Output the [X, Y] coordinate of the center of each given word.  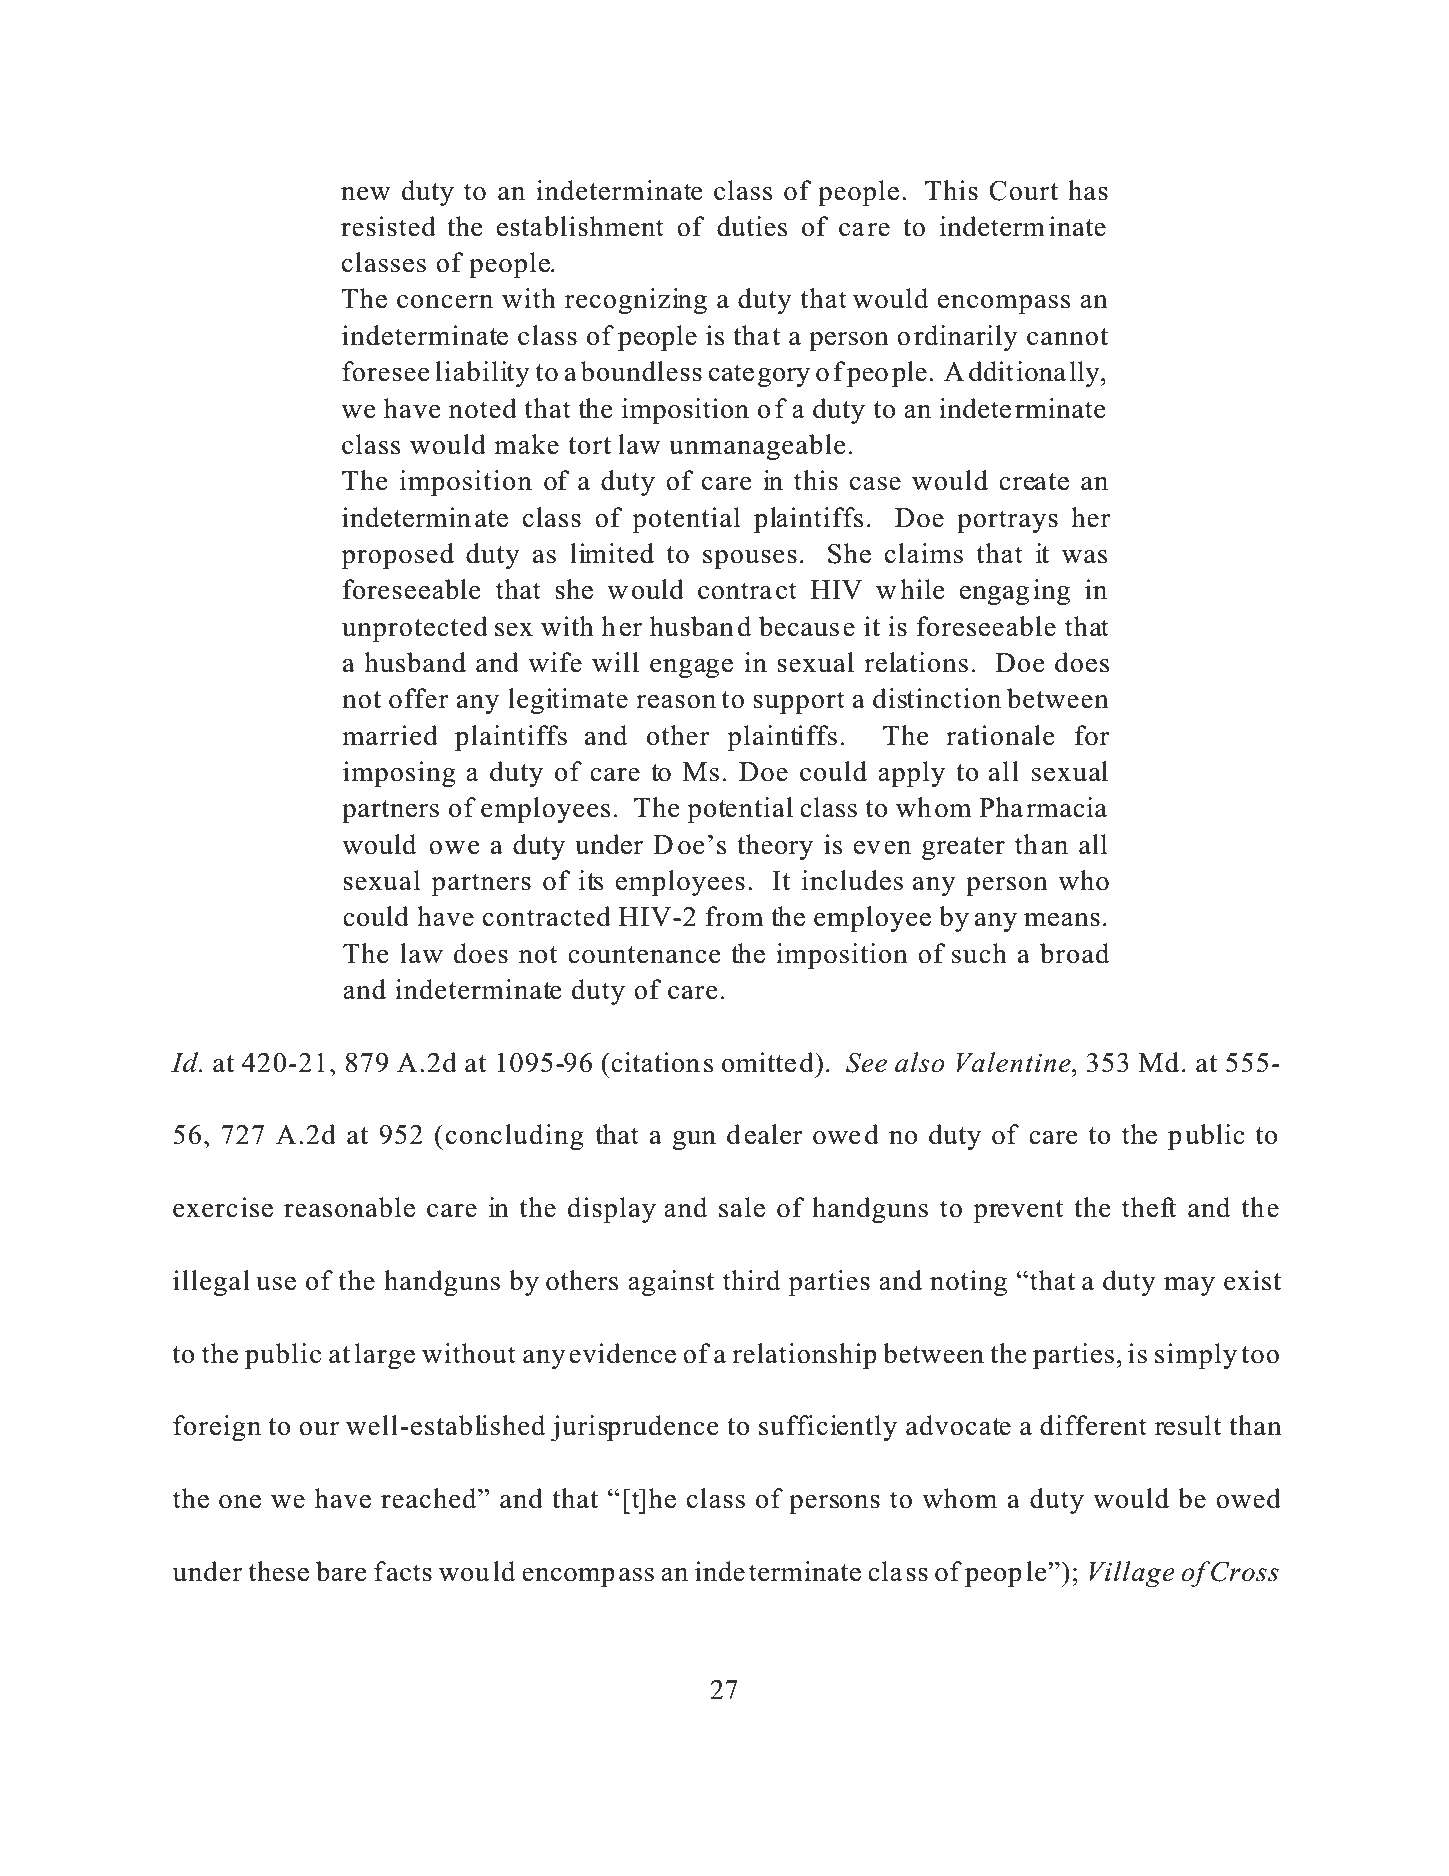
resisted [388, 226]
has [1088, 190]
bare [341, 1571]
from [734, 916]
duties [752, 226]
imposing [399, 774]
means [1062, 920]
